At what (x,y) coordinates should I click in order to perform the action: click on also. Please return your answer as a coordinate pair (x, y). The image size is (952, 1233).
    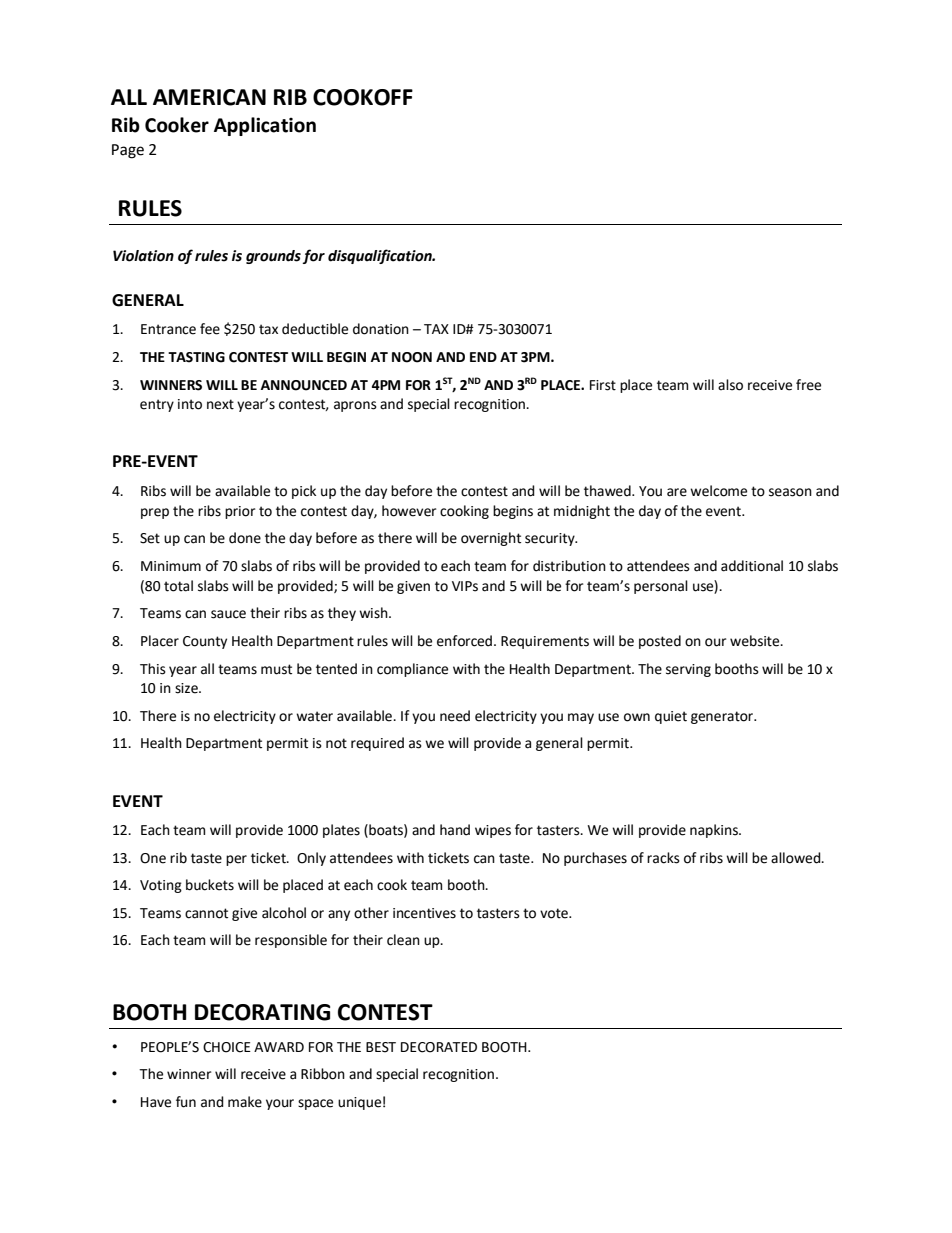
    Looking at the image, I should click on (730, 385).
